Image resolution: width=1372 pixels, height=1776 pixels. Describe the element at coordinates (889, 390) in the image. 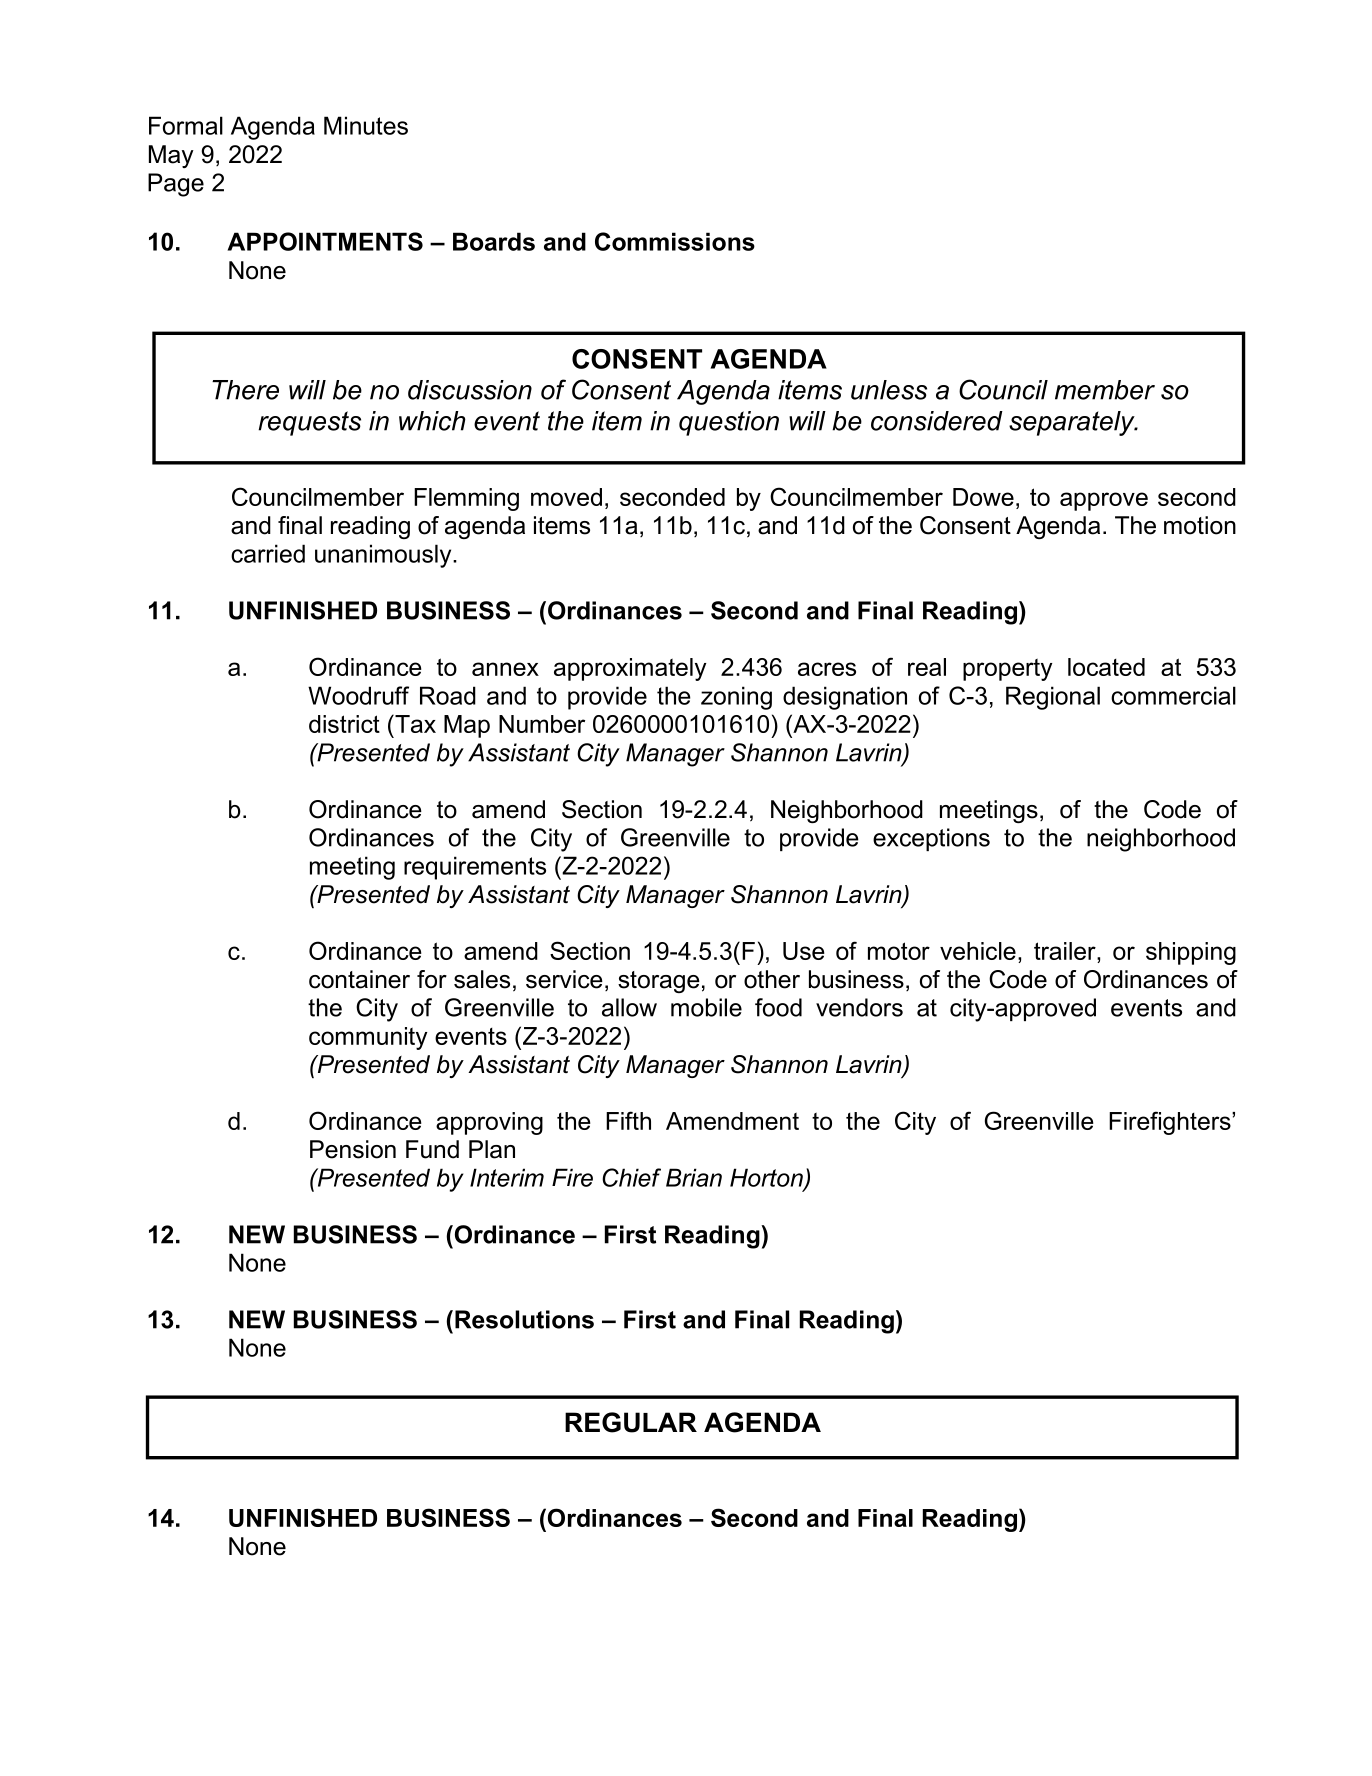

I see `unless` at that location.
